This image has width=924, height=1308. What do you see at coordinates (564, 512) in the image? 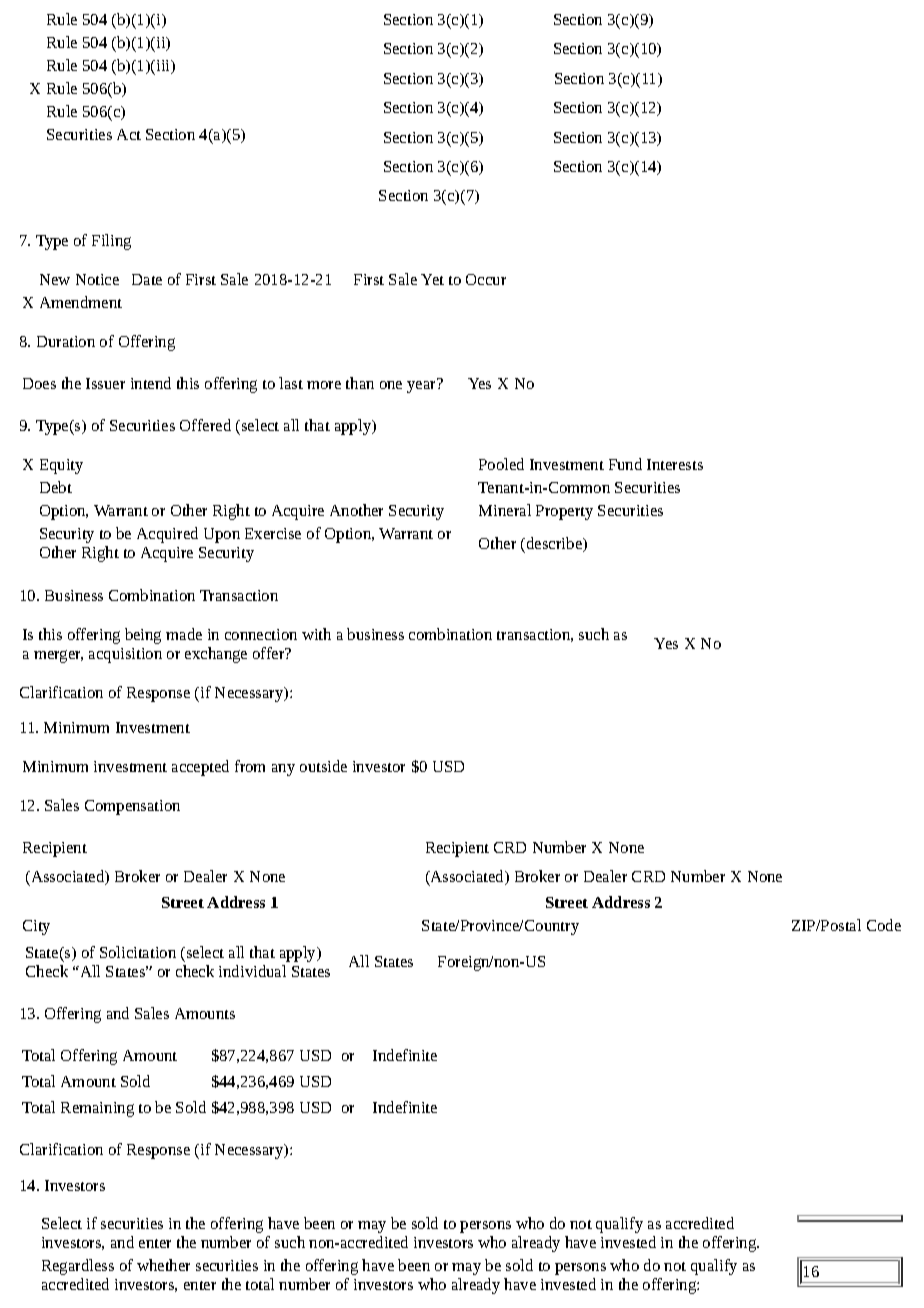
I see `Property` at bounding box center [564, 512].
